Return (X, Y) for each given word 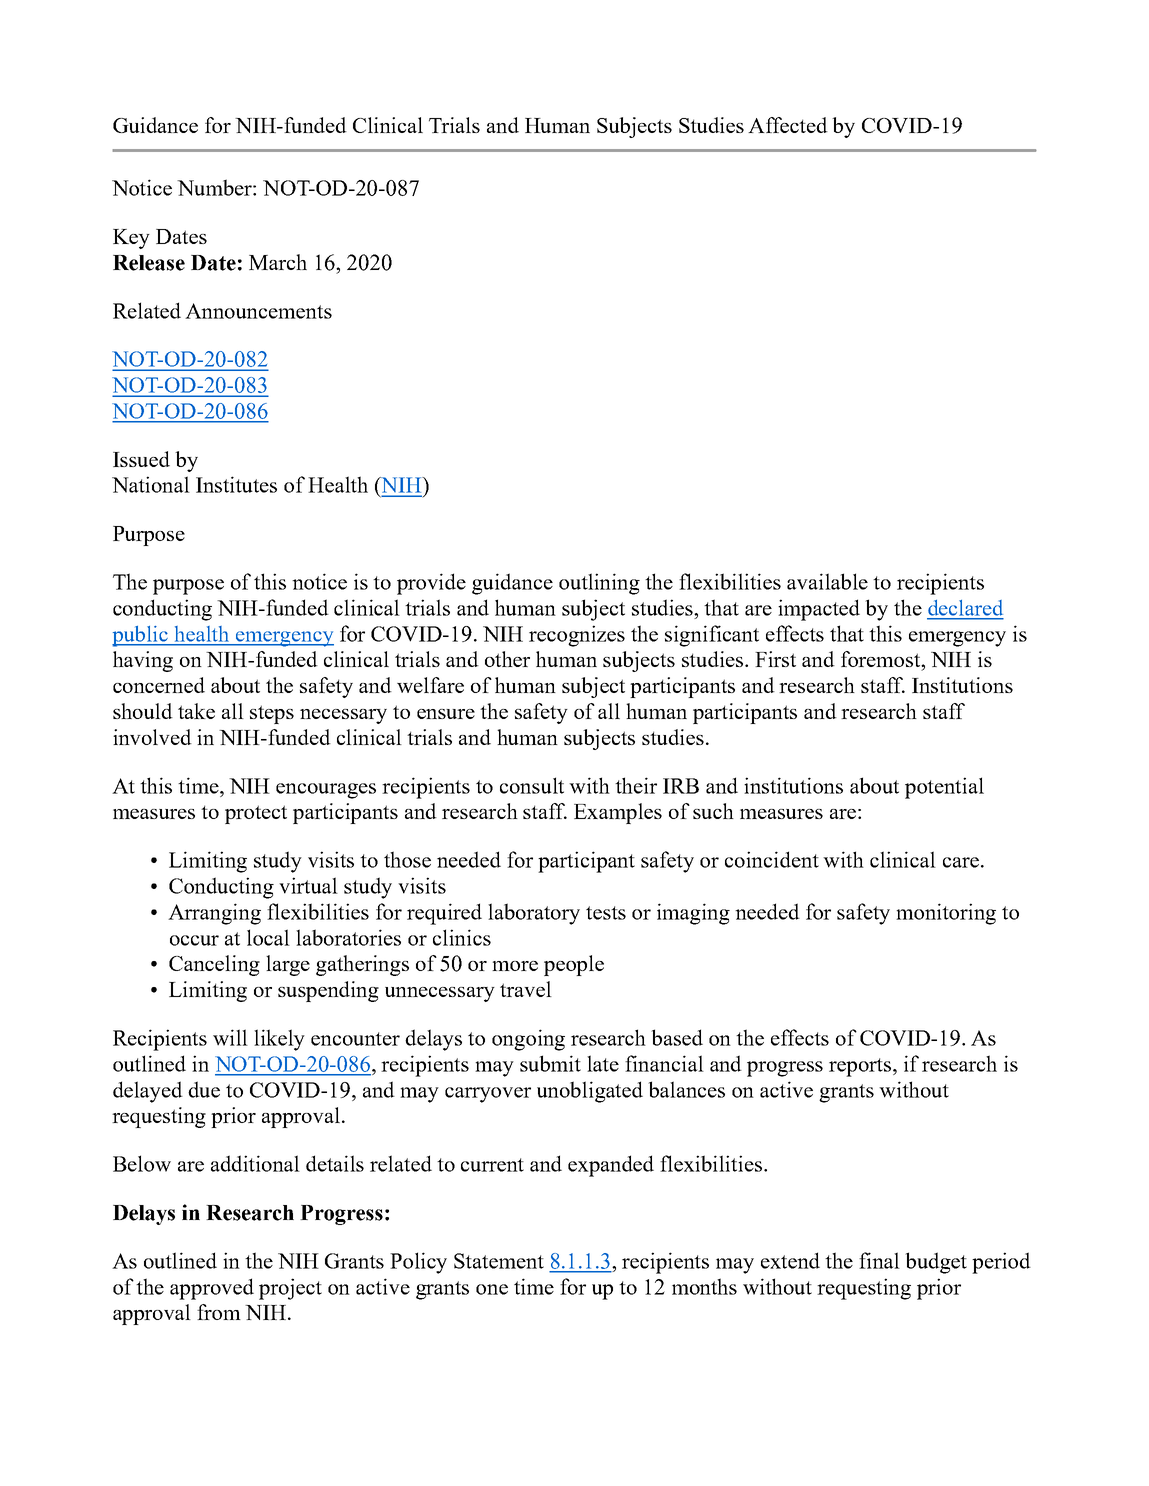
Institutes (236, 484)
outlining (599, 584)
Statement (499, 1261)
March (278, 262)
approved (212, 1289)
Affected (788, 125)
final (879, 1260)
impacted (819, 610)
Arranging (214, 914)
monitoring (946, 914)
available (827, 581)
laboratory (534, 914)
